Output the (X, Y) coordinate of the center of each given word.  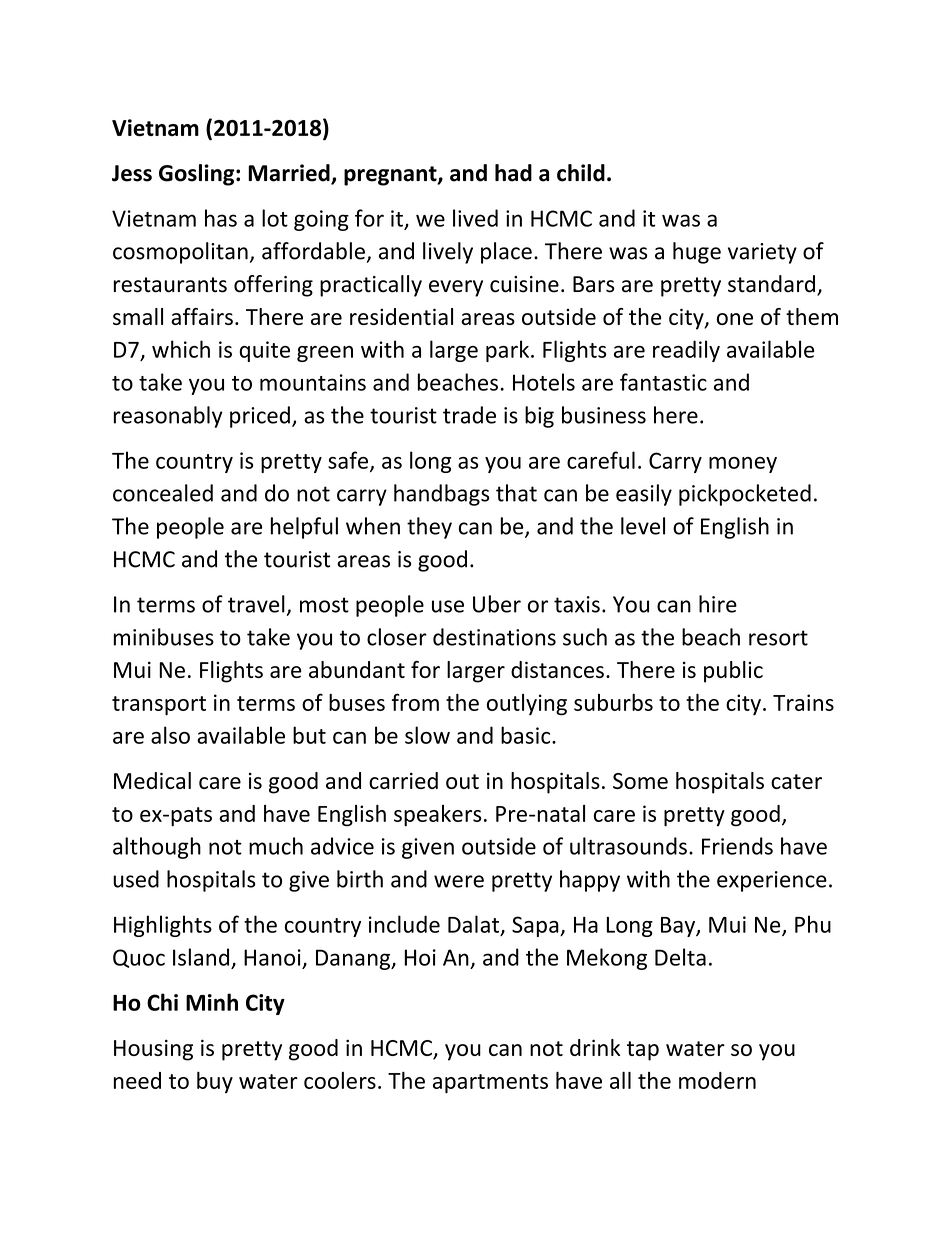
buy (215, 1082)
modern (717, 1080)
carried (403, 780)
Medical (152, 780)
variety (762, 253)
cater (796, 781)
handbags (441, 495)
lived (475, 218)
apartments (490, 1084)
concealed (163, 493)
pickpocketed (745, 495)
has (221, 218)
